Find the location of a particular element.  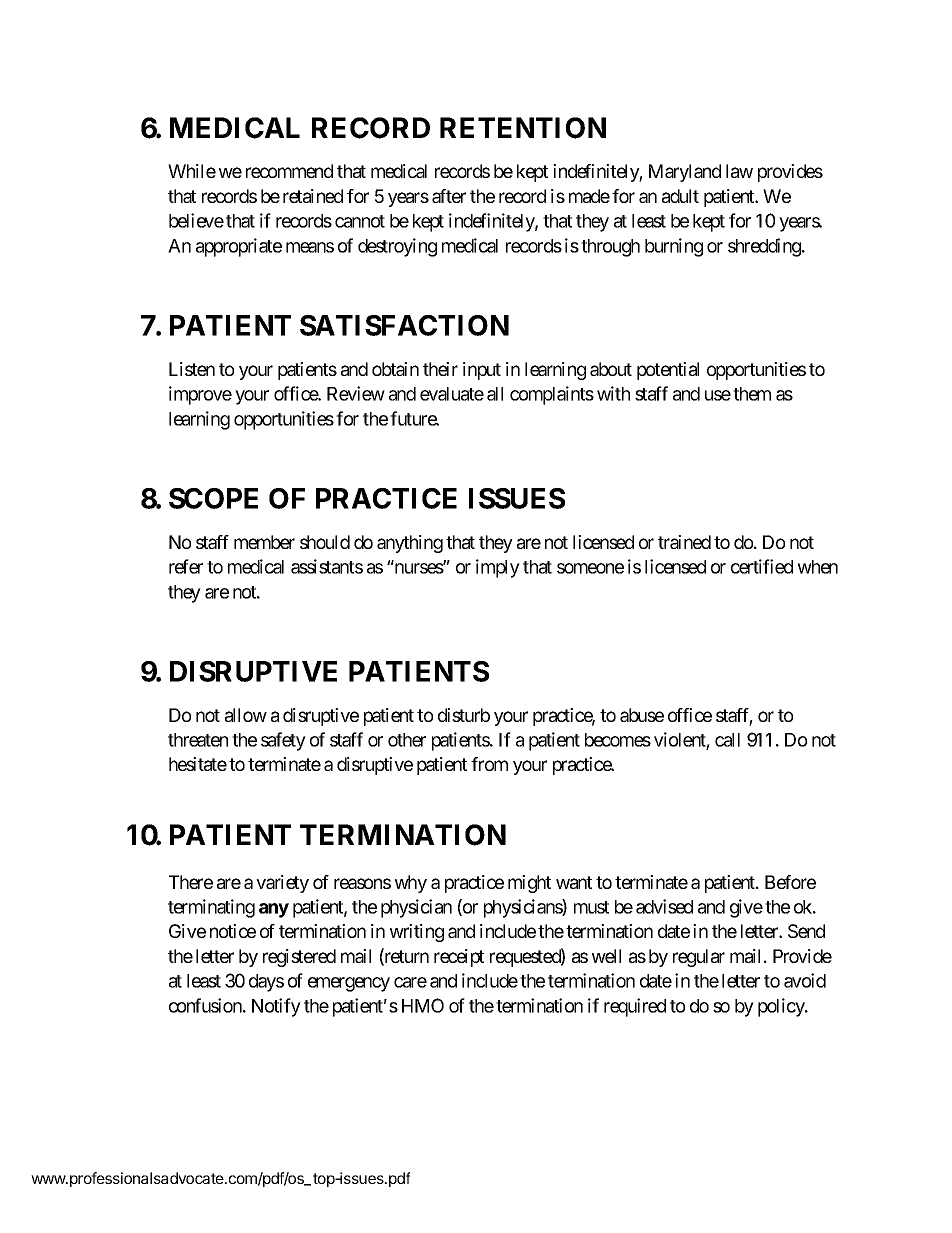

recommend is located at coordinates (289, 171).
